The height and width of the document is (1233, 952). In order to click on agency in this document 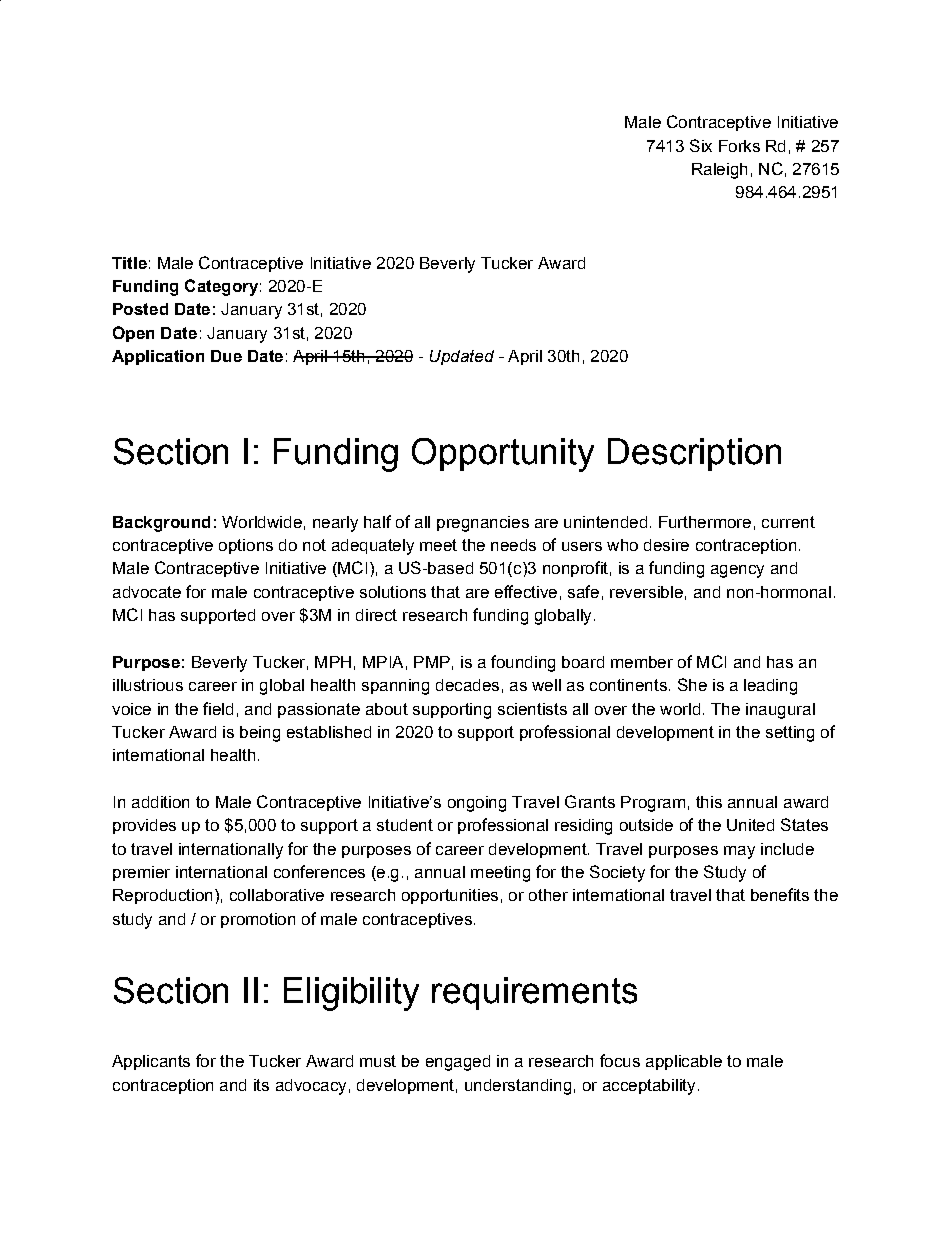, I will do `click(737, 571)`.
